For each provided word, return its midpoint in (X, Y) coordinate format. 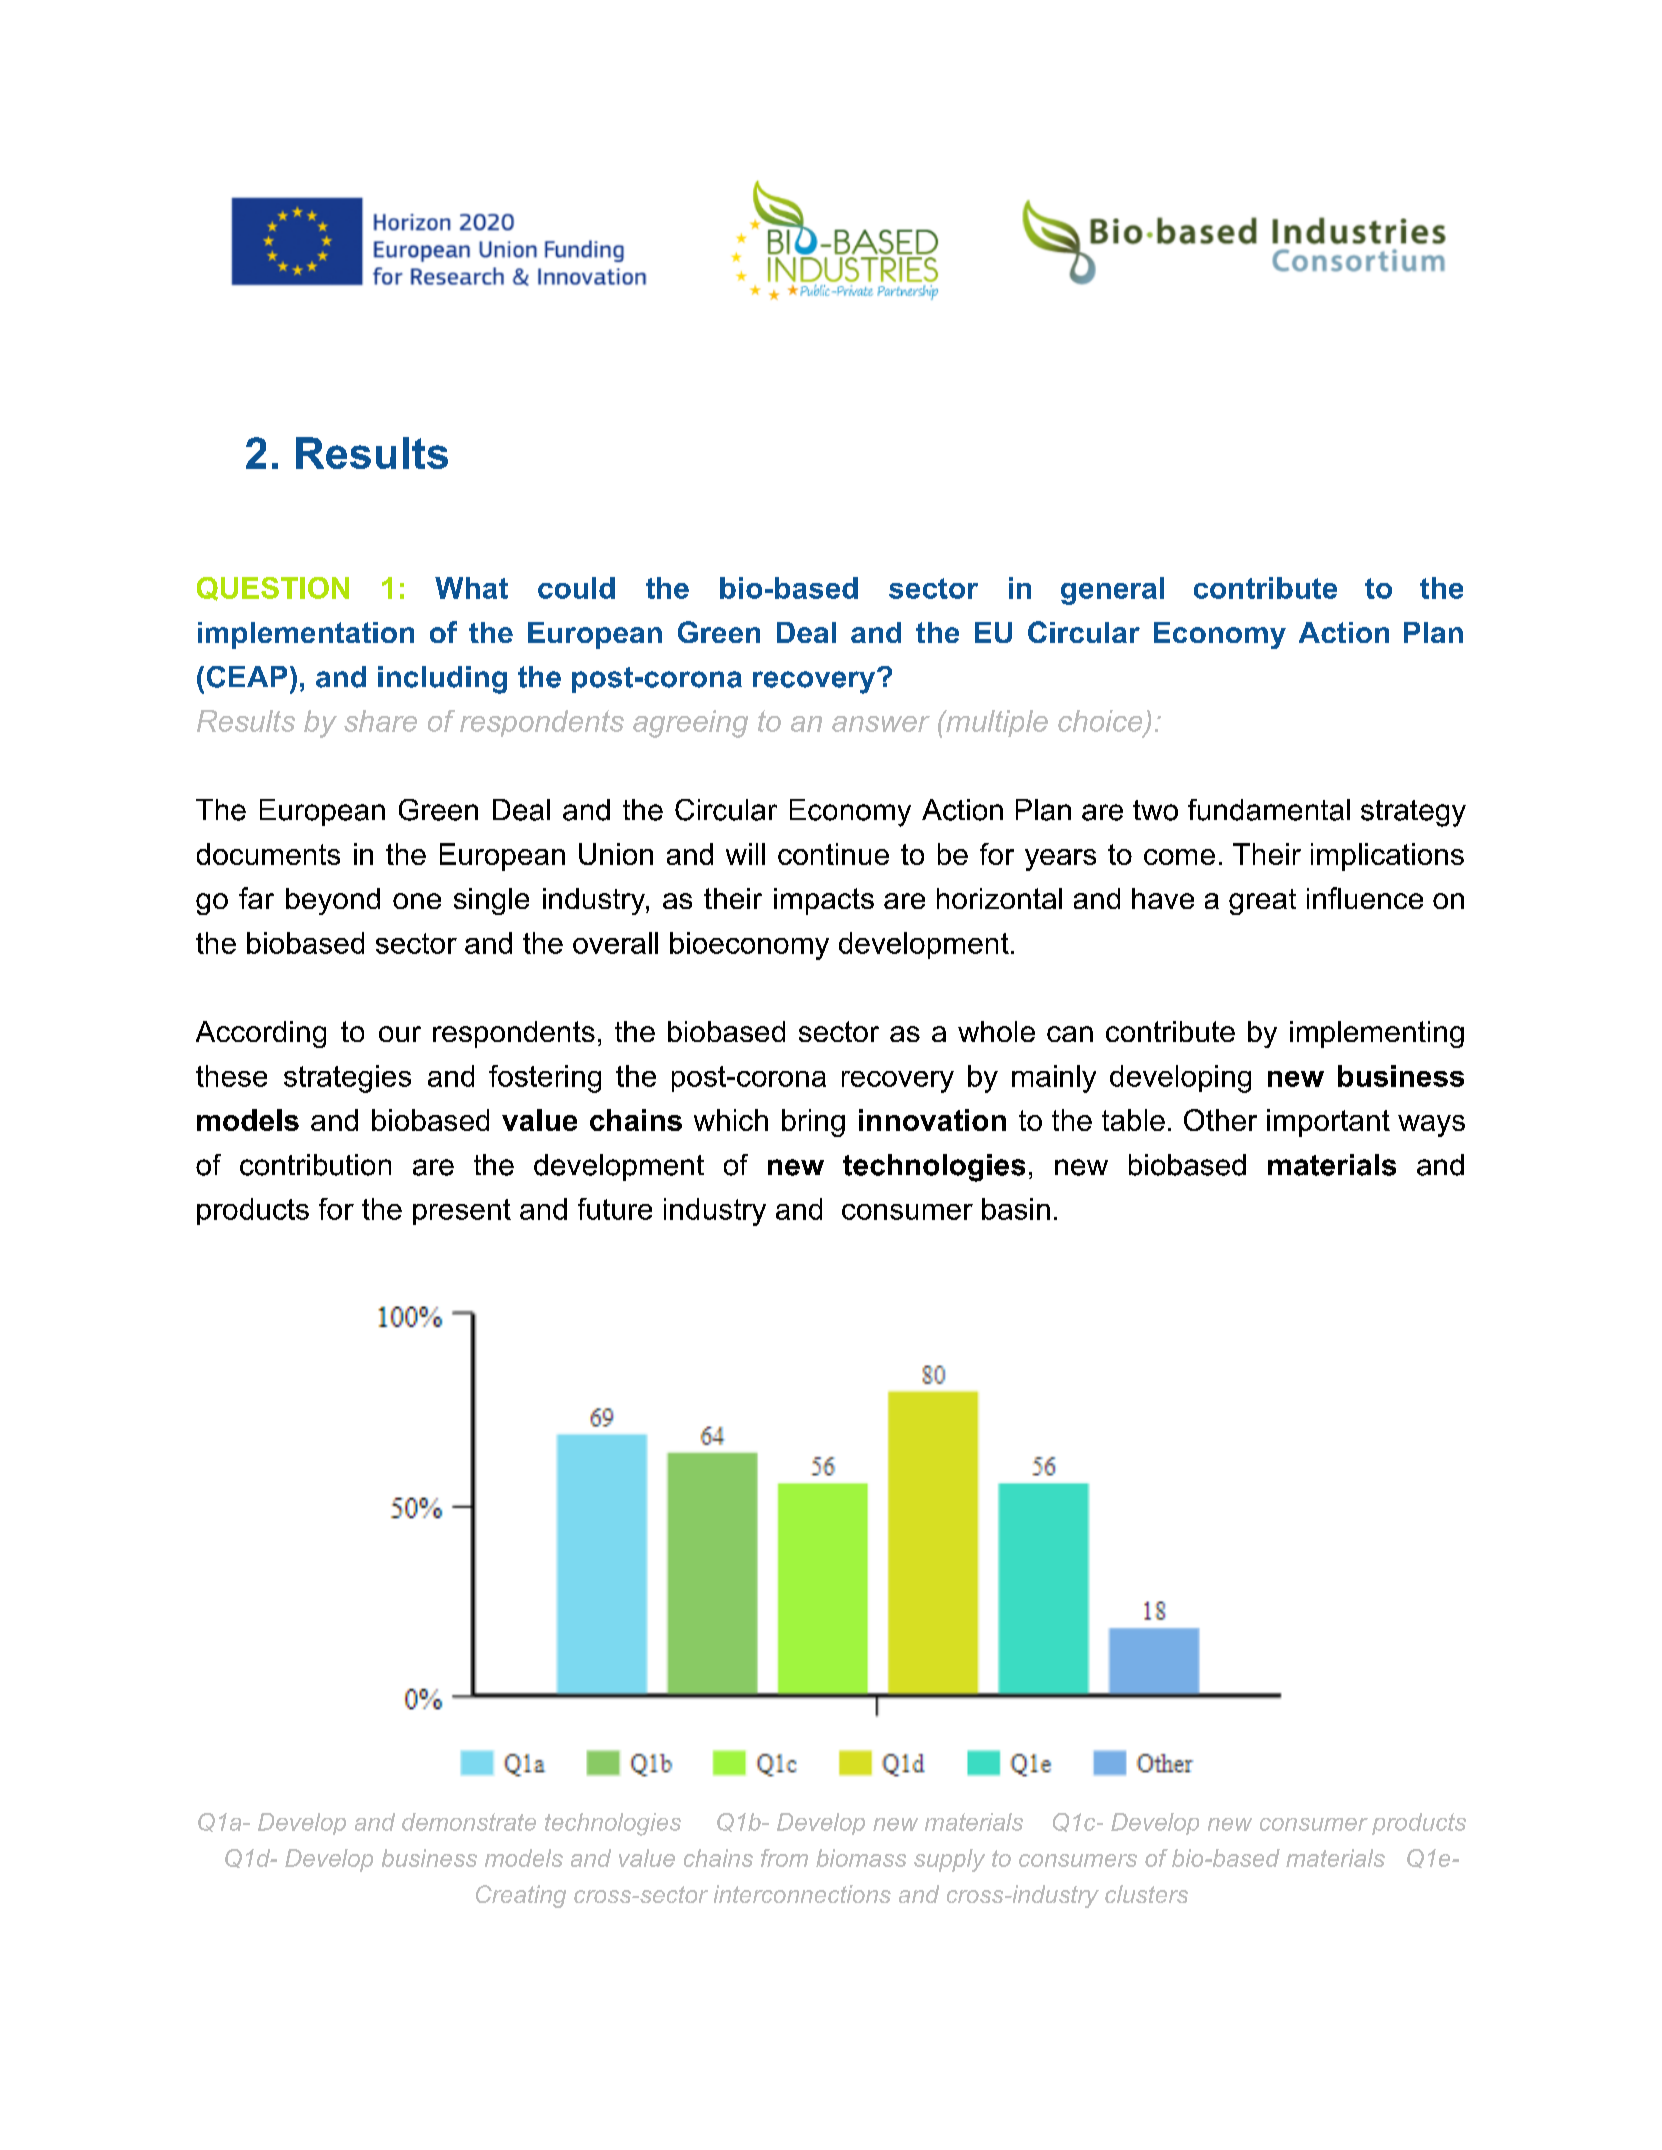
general (1112, 591)
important (1328, 1123)
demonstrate (469, 1822)
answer (881, 724)
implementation (306, 635)
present (462, 1212)
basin (1016, 1209)
